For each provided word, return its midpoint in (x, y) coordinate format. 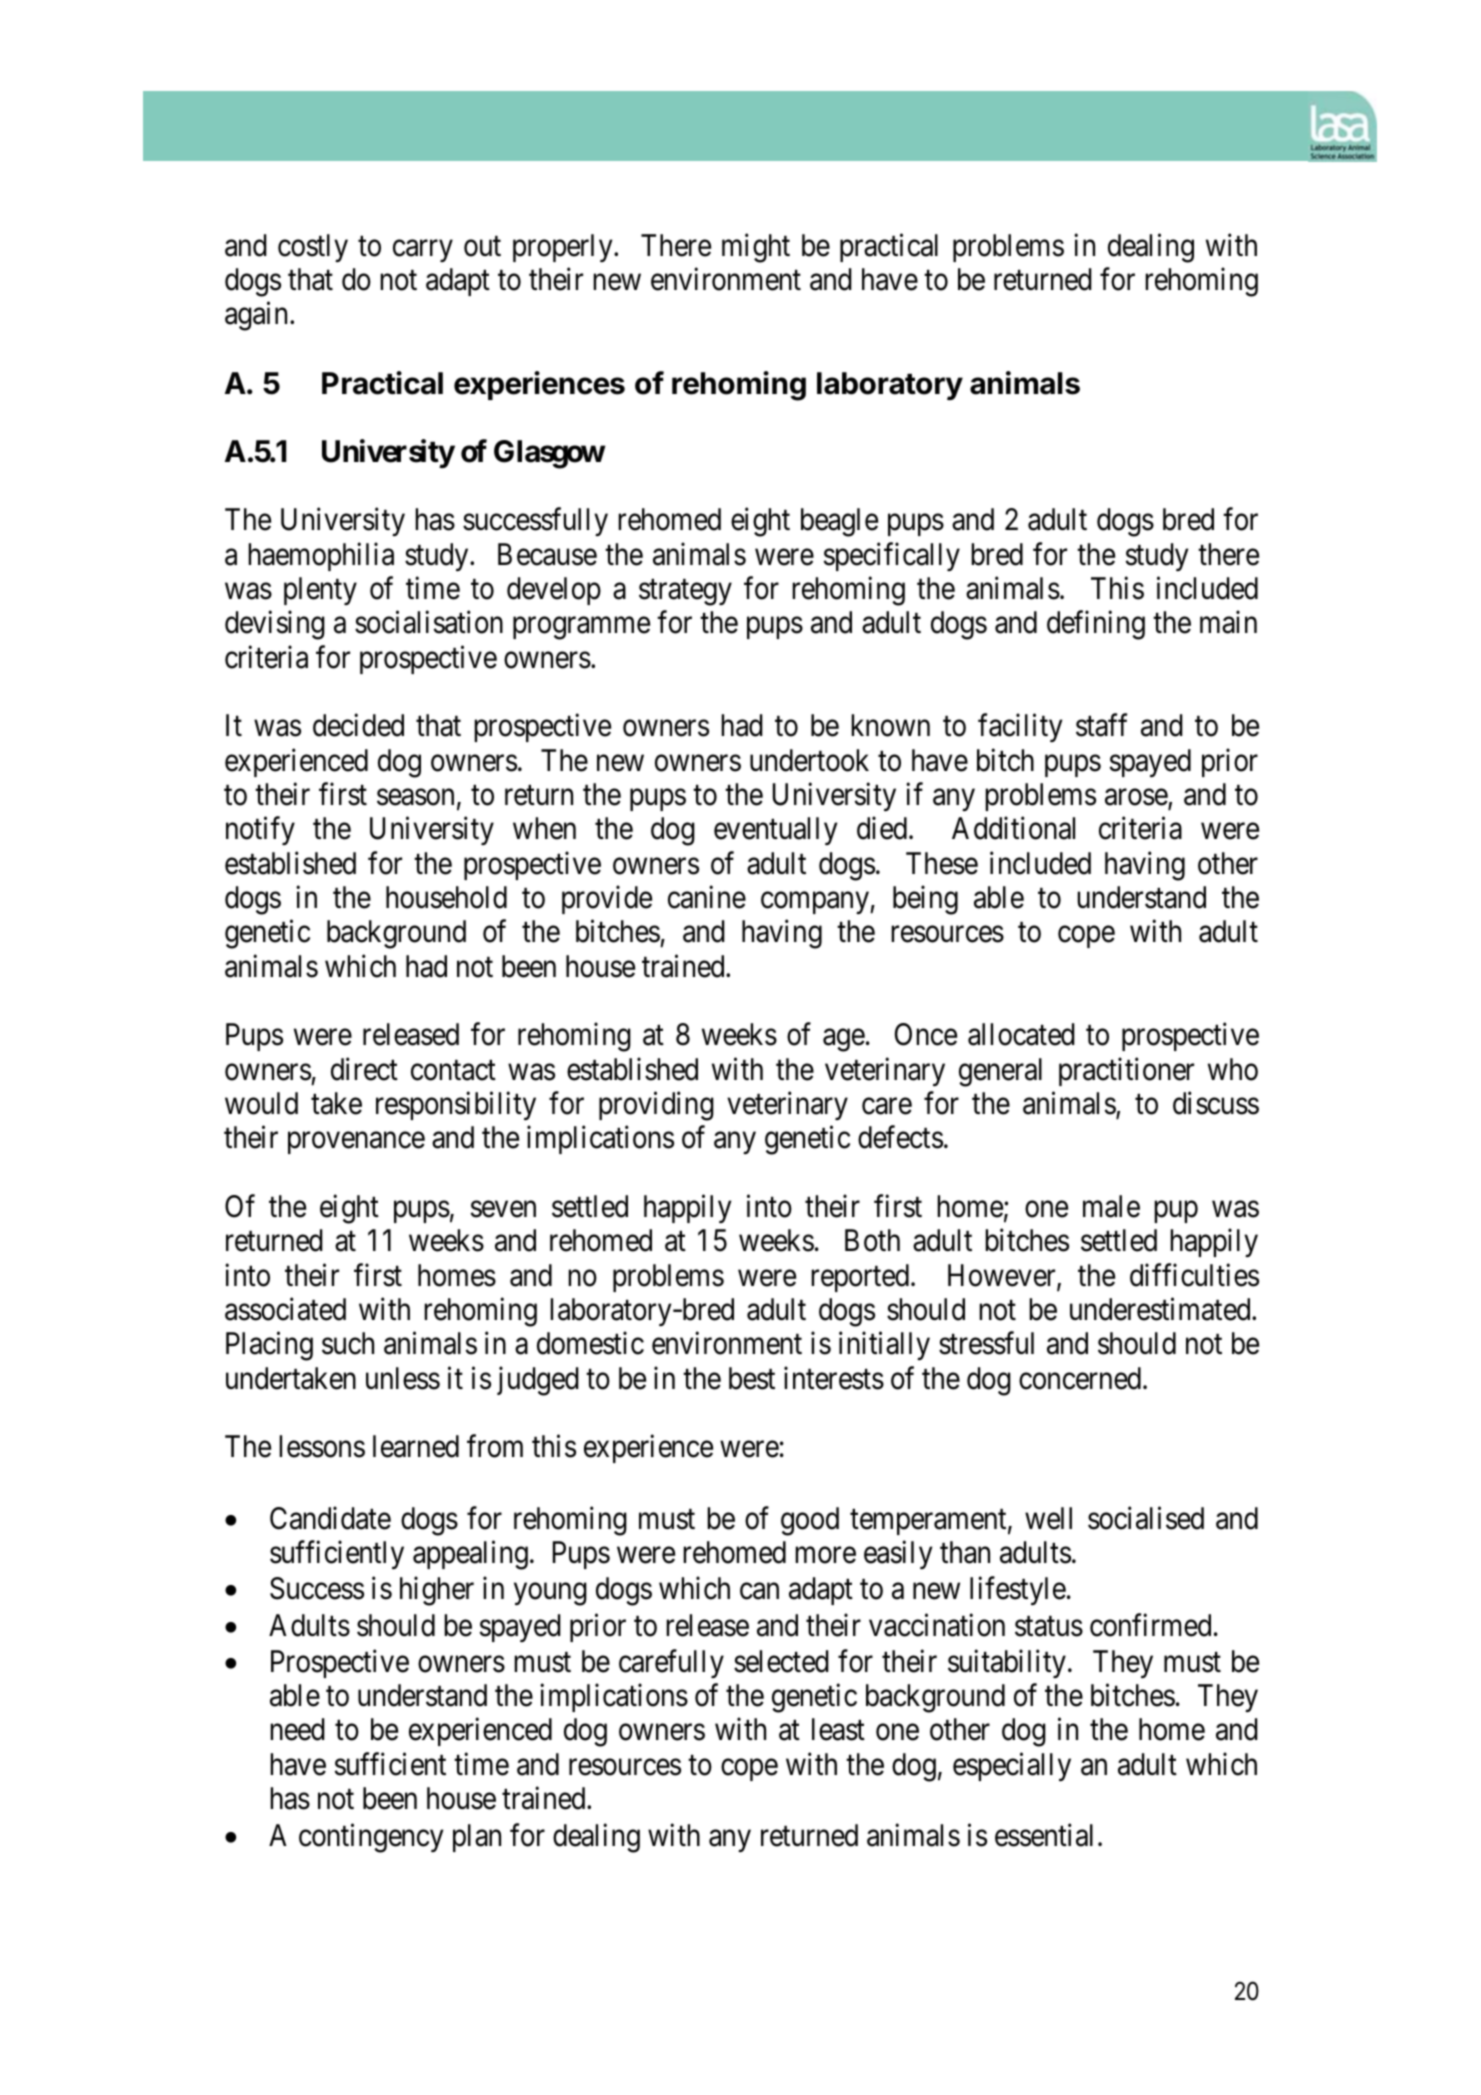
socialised (1146, 1518)
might (756, 248)
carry (423, 251)
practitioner (1126, 1071)
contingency (371, 1838)
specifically (891, 556)
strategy (685, 593)
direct (364, 1069)
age (844, 1041)
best (752, 1378)
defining (1096, 625)
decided (358, 725)
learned (416, 1446)
